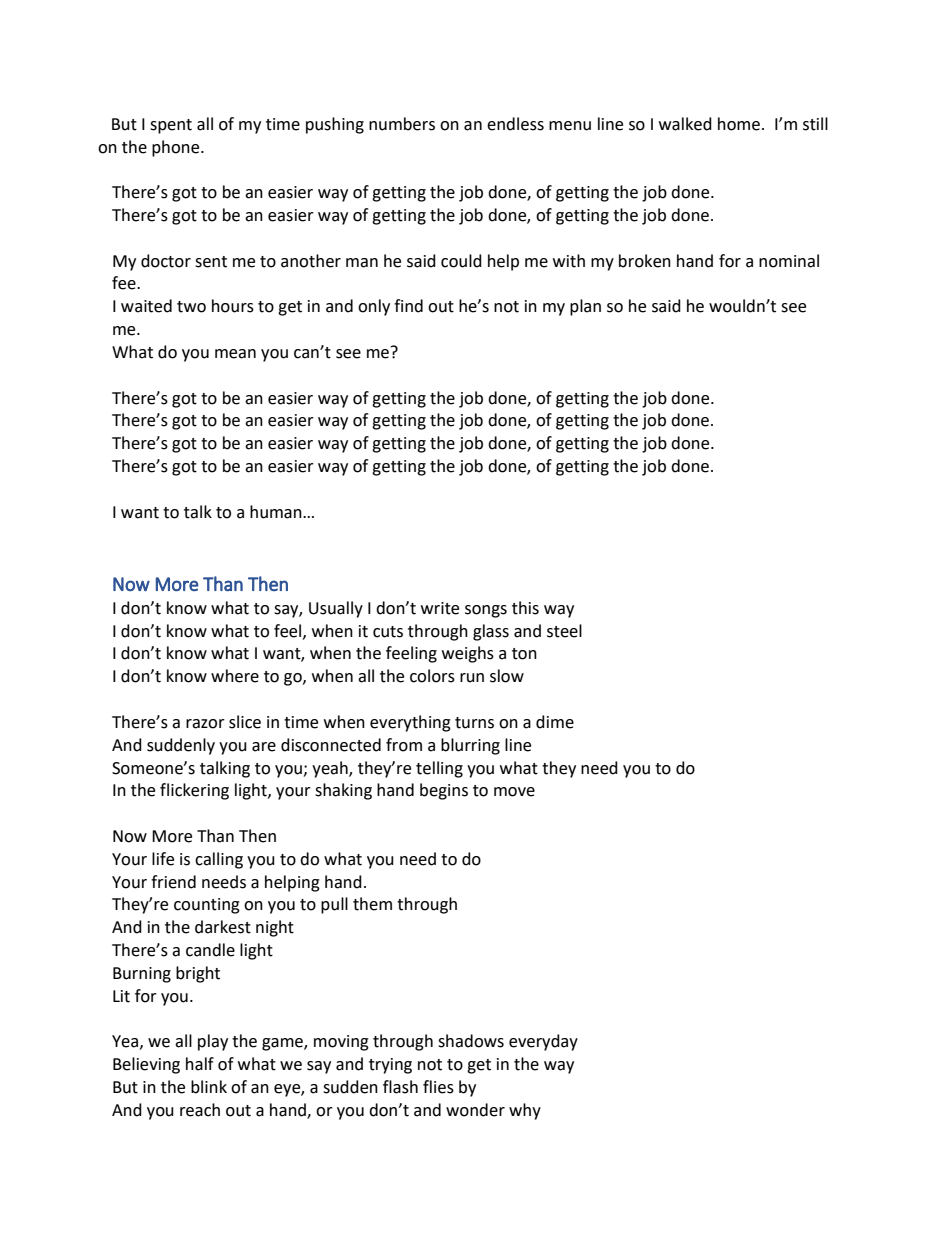 This document has width=952, height=1233. Describe the element at coordinates (235, 354) in the document. I see `mean` at that location.
